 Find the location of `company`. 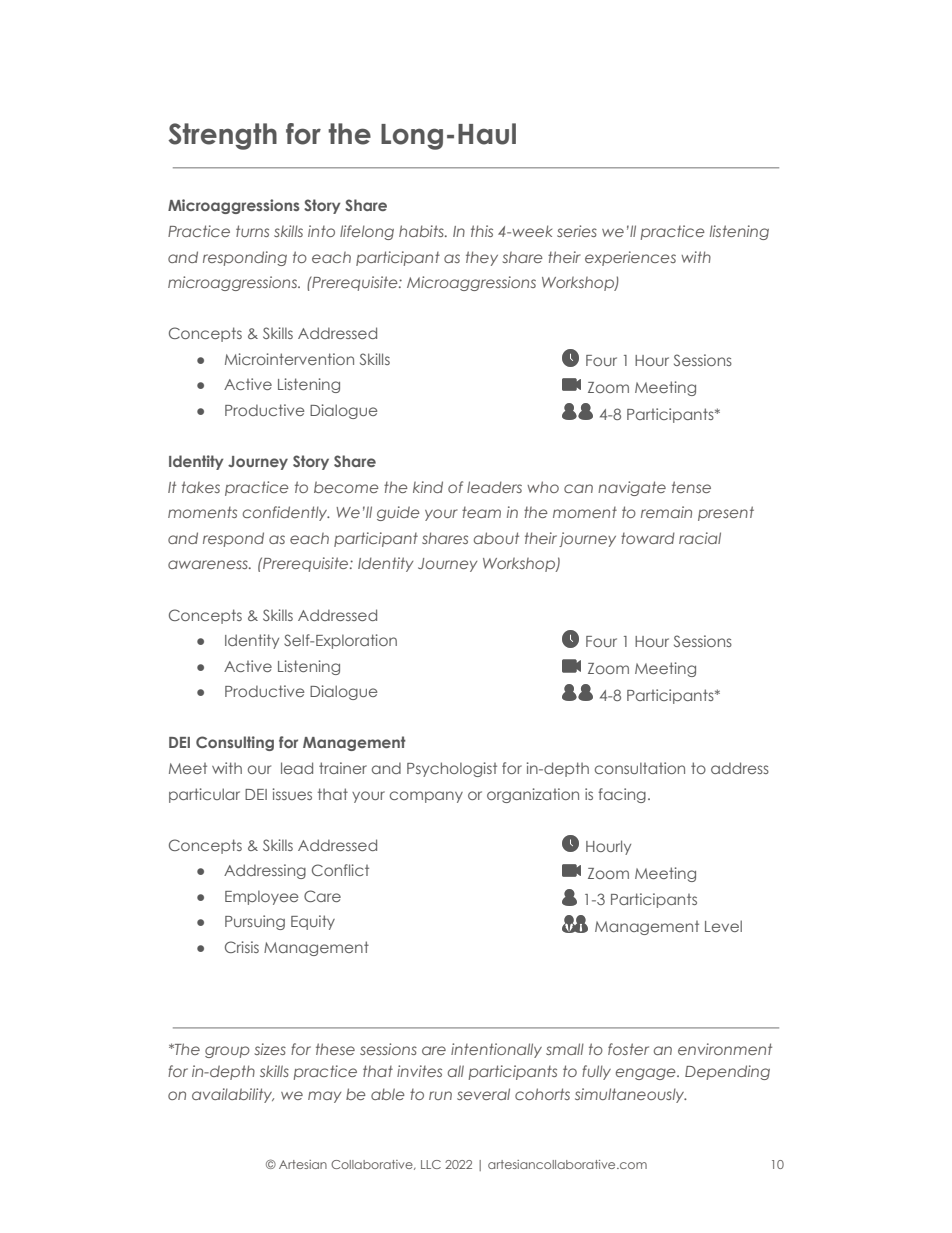

company is located at coordinates (426, 797).
